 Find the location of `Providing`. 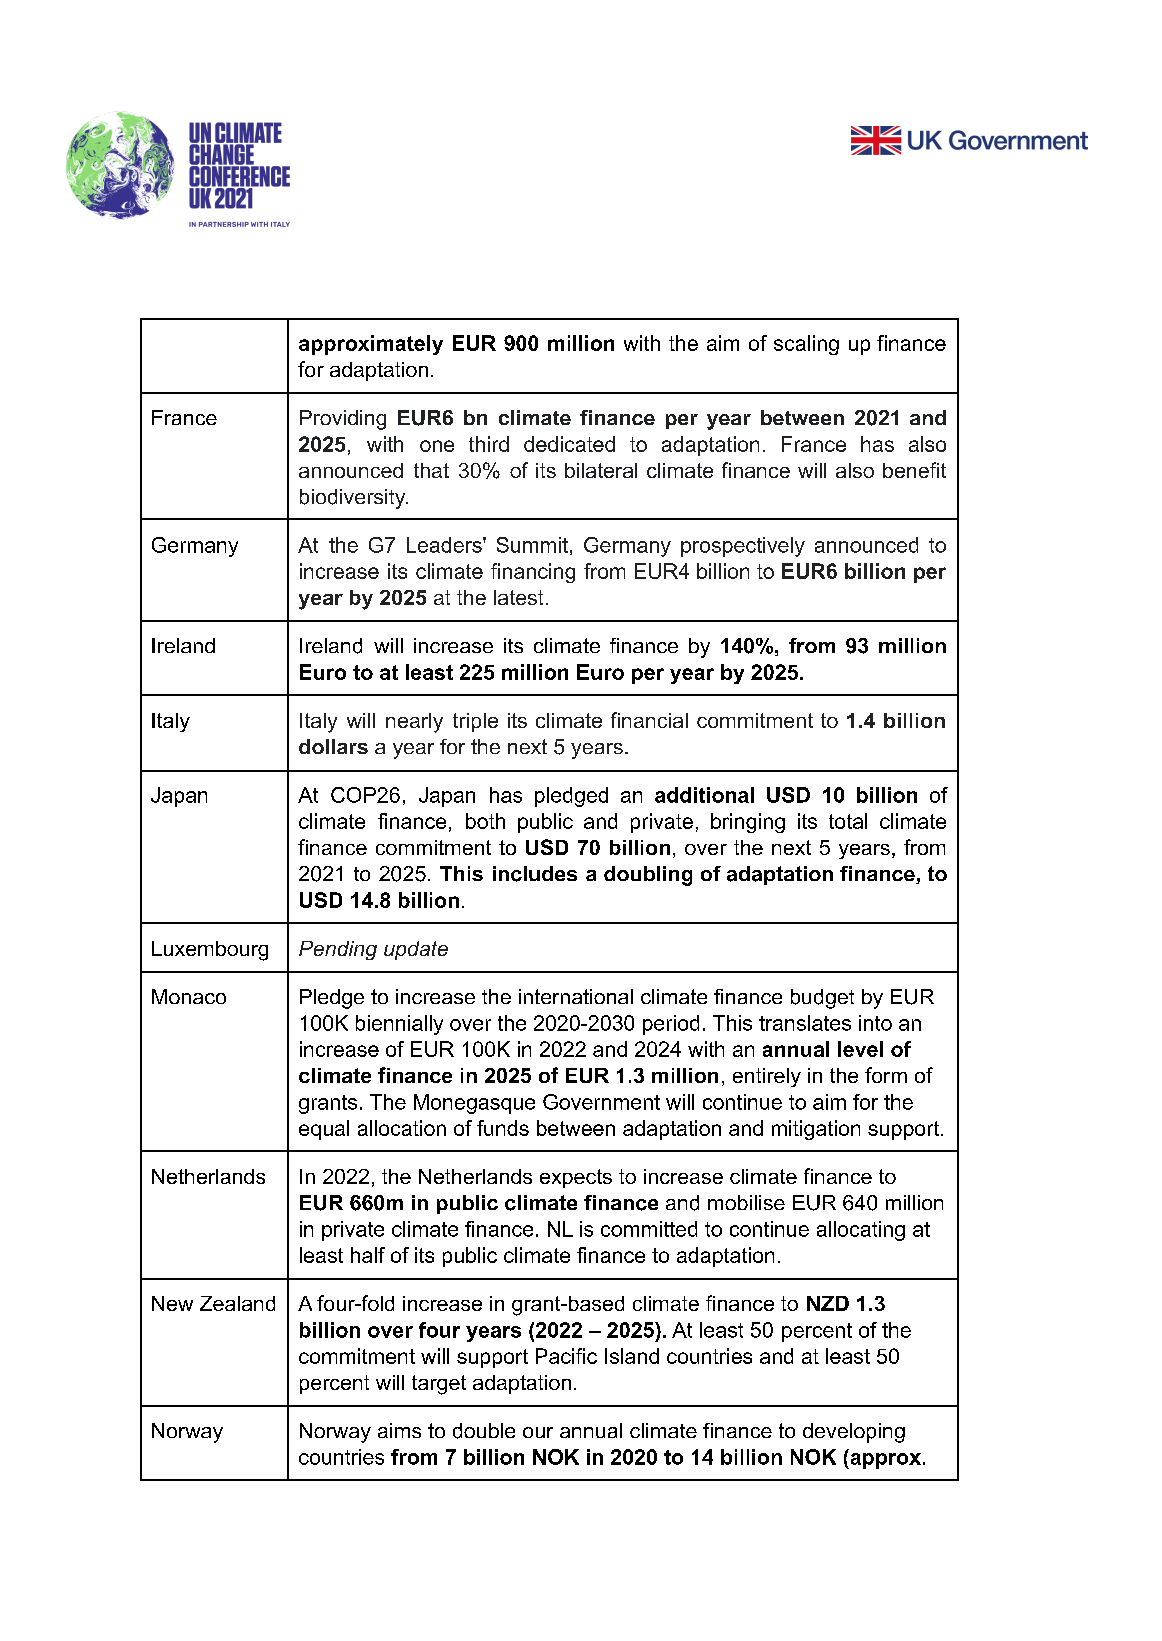

Providing is located at coordinates (343, 420).
